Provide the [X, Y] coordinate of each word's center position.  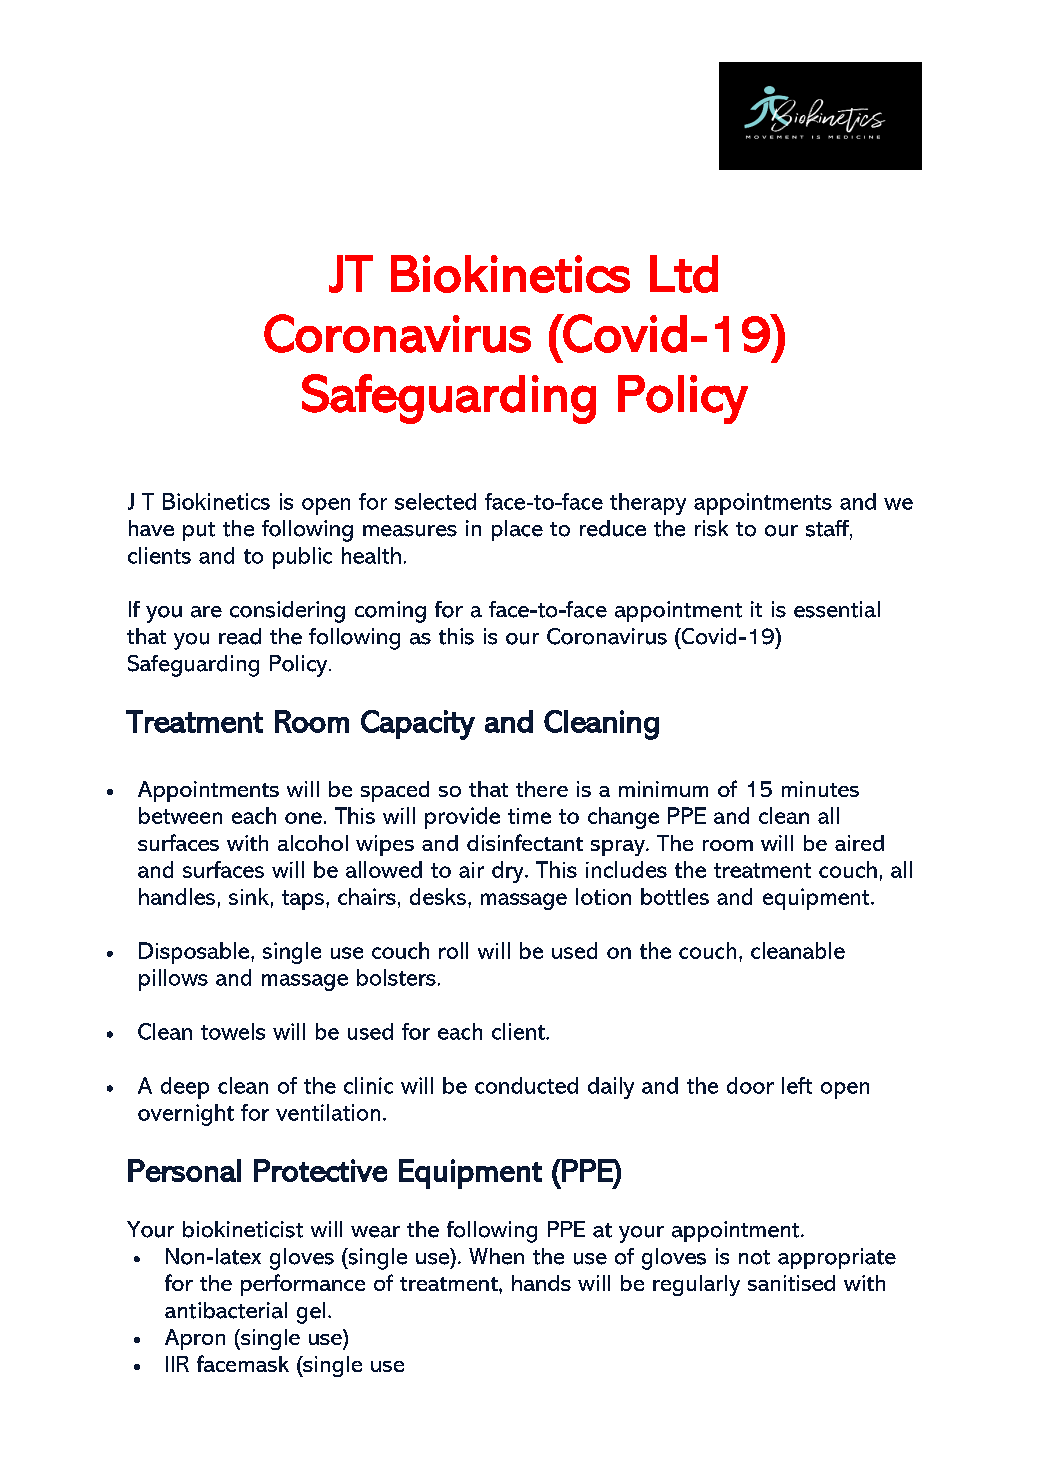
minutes [820, 789]
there [542, 789]
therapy [648, 504]
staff [828, 529]
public [302, 558]
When [496, 1256]
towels [233, 1031]
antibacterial [226, 1310]
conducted [526, 1085]
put [199, 531]
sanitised [791, 1283]
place [517, 530]
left [797, 1085]
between [180, 815]
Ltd [684, 274]
